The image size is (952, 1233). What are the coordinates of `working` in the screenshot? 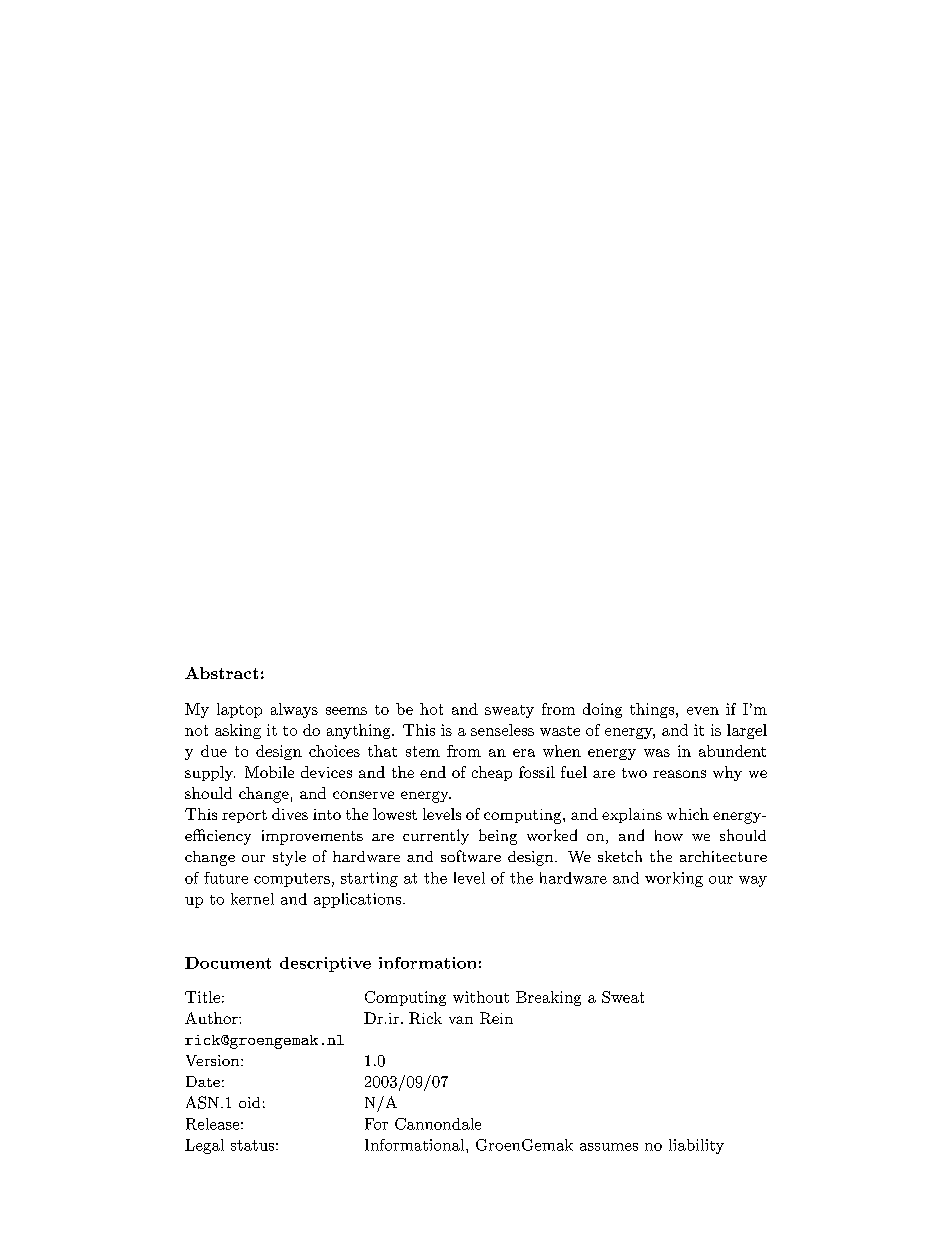 It's located at (674, 879).
